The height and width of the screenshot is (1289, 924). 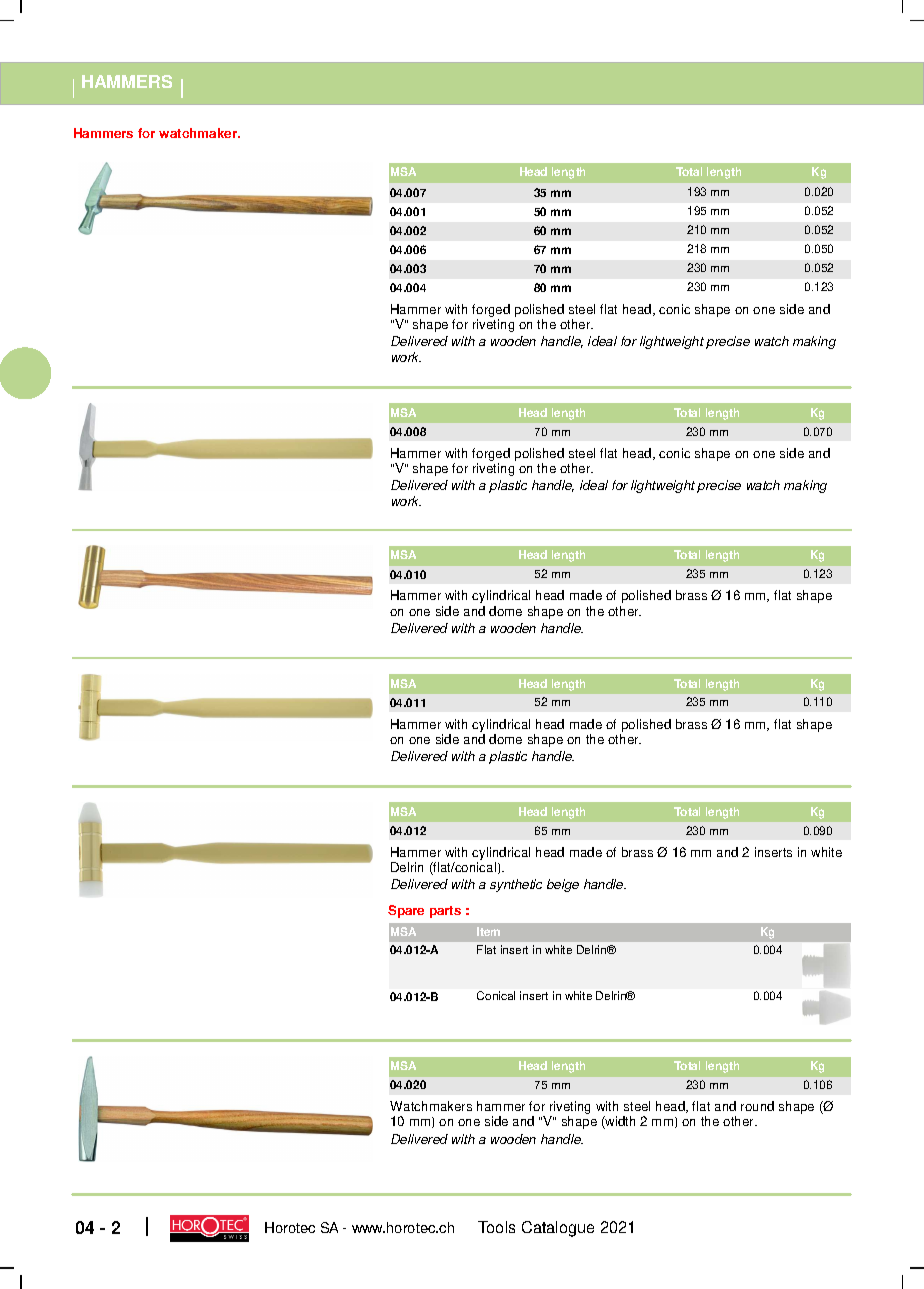 I want to click on beige, so click(x=563, y=885).
